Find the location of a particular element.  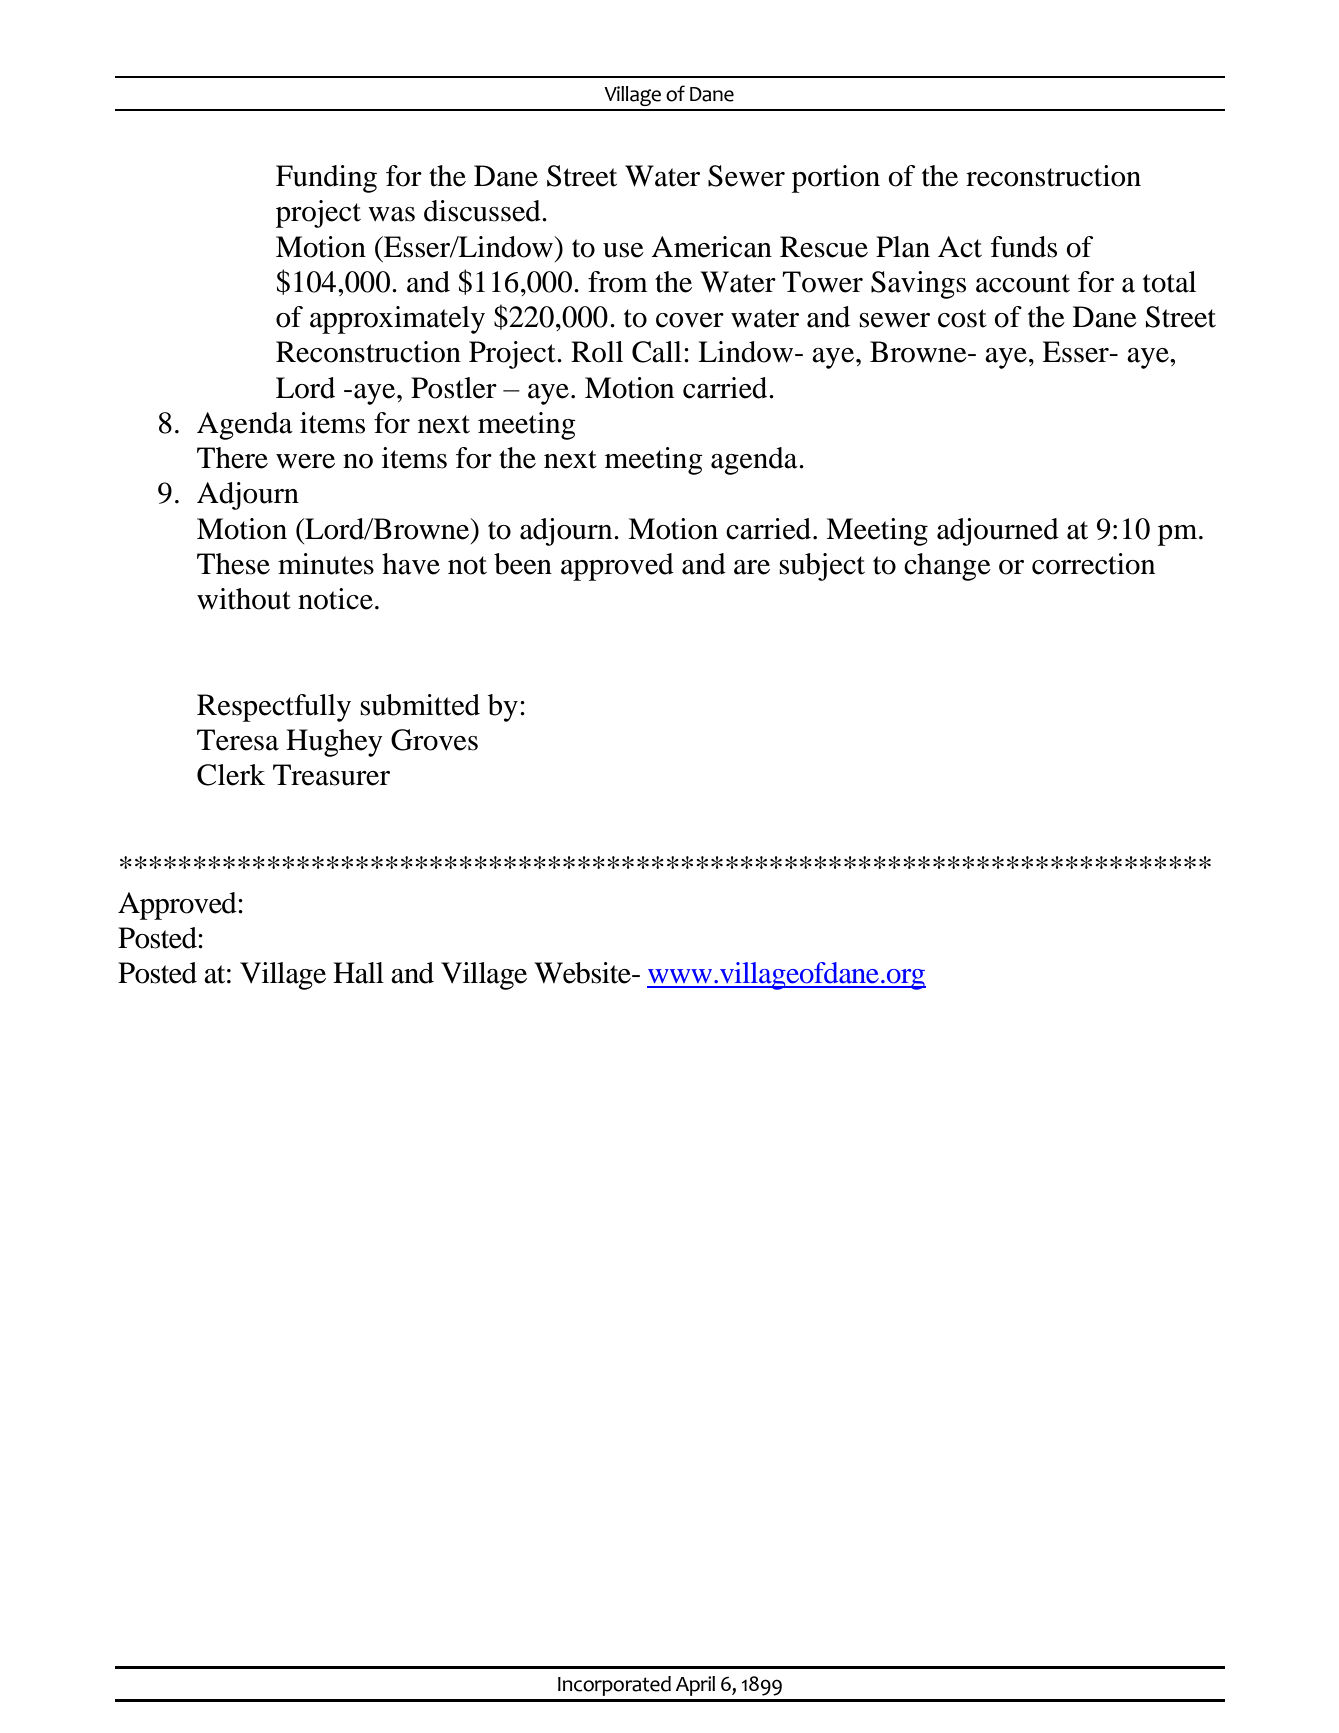

cost is located at coordinates (962, 318).
